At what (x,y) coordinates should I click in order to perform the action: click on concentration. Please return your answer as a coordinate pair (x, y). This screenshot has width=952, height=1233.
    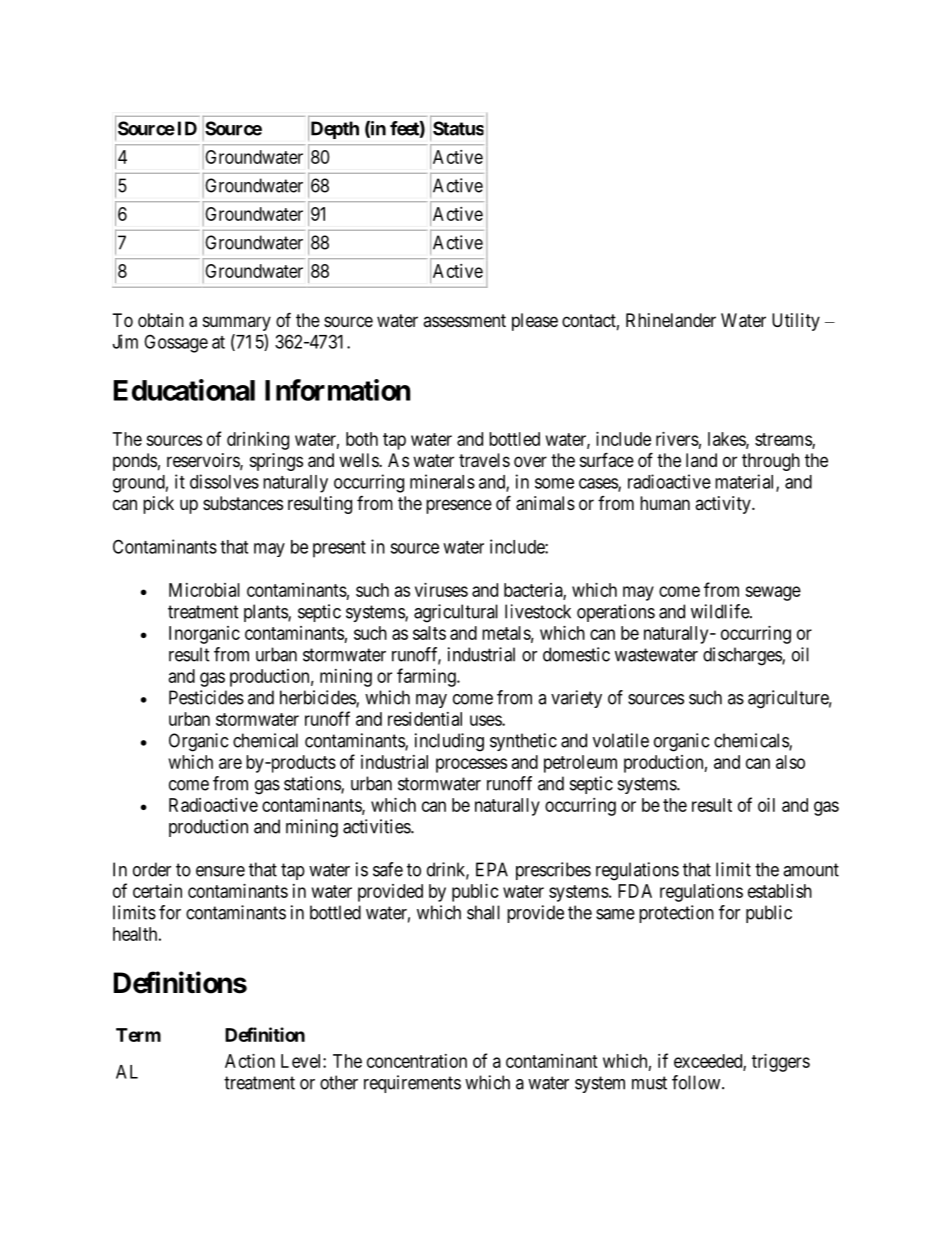
    Looking at the image, I should click on (417, 1061).
